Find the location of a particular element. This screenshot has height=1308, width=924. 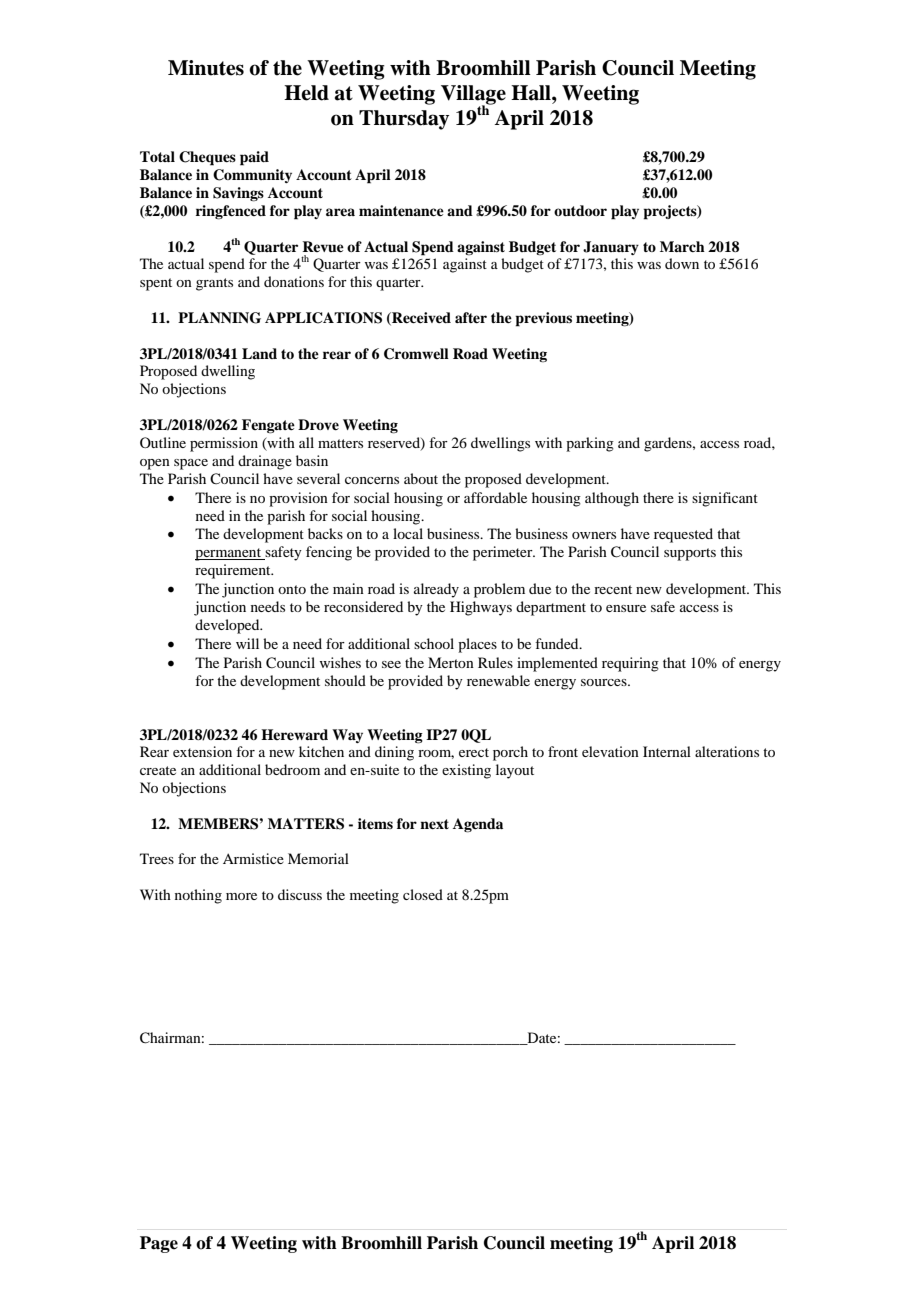

Merton is located at coordinates (451, 662).
